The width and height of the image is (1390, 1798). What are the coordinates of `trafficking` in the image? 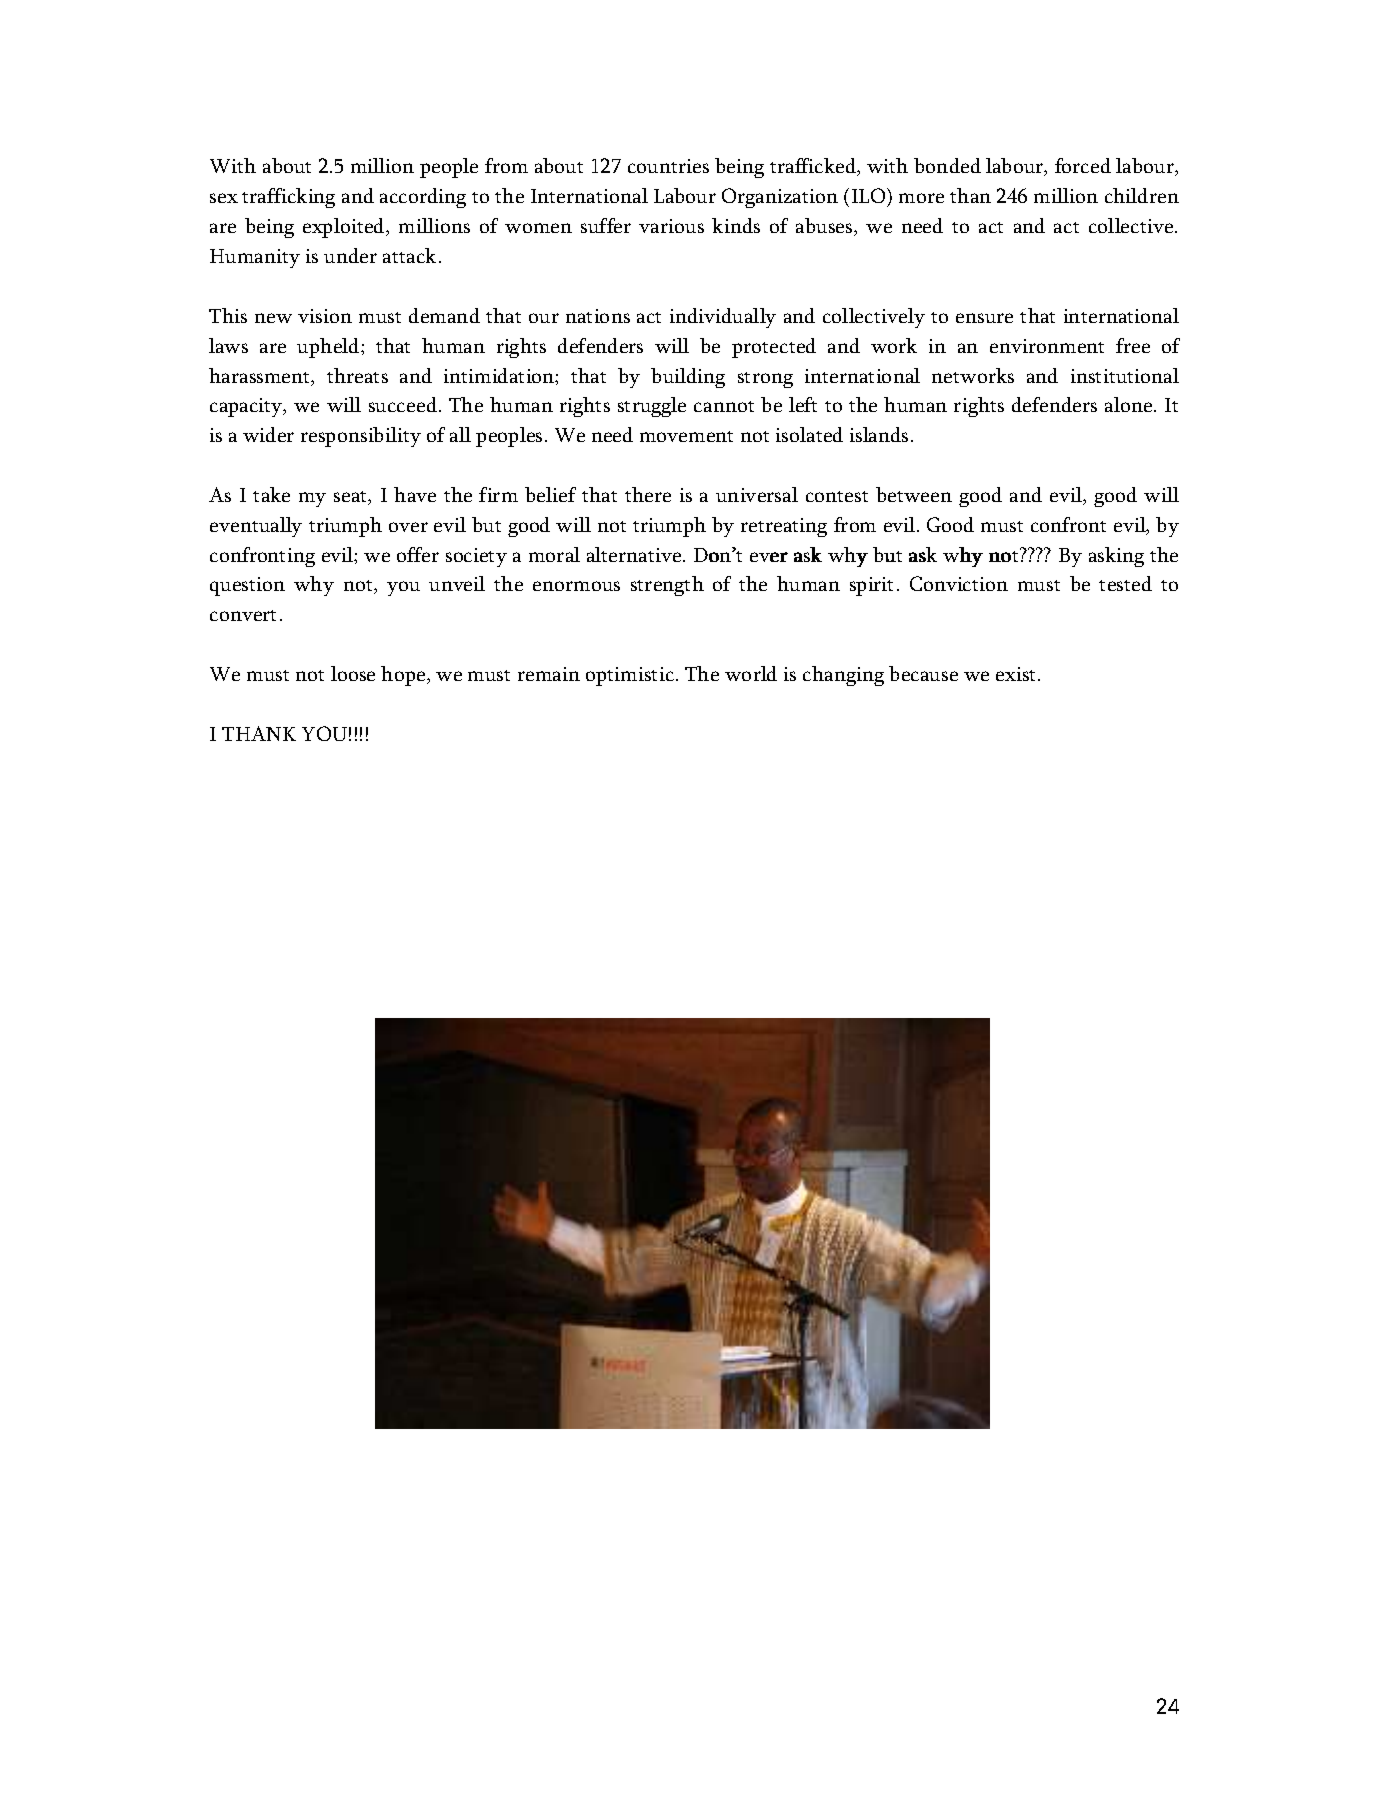 It's located at (288, 198).
